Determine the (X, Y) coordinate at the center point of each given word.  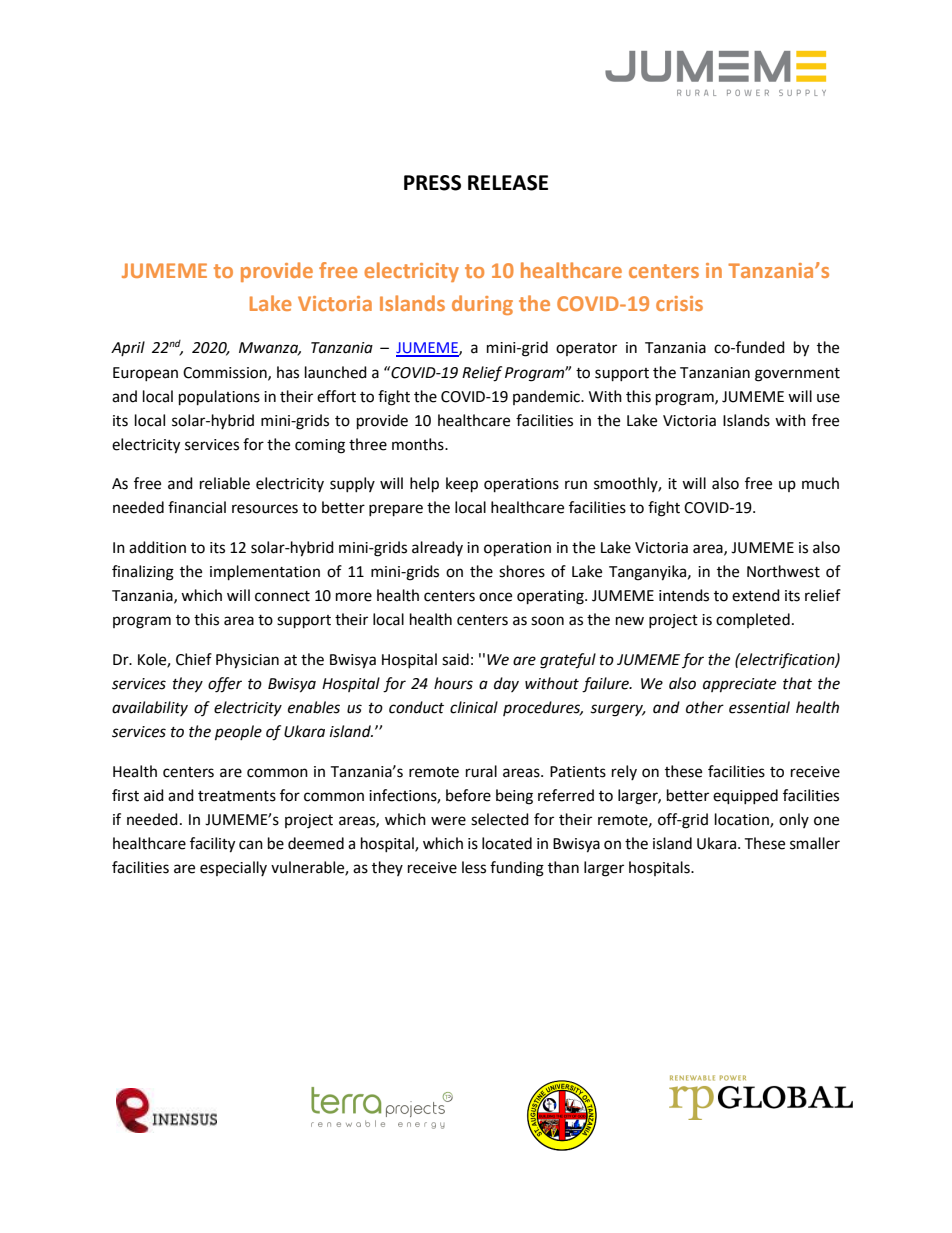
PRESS (432, 183)
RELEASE (508, 183)
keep (462, 485)
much (820, 483)
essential (759, 707)
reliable (225, 483)
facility (212, 845)
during (482, 305)
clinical (474, 707)
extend (756, 595)
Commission (226, 373)
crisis (679, 303)
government (797, 375)
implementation (265, 573)
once (495, 597)
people (238, 733)
